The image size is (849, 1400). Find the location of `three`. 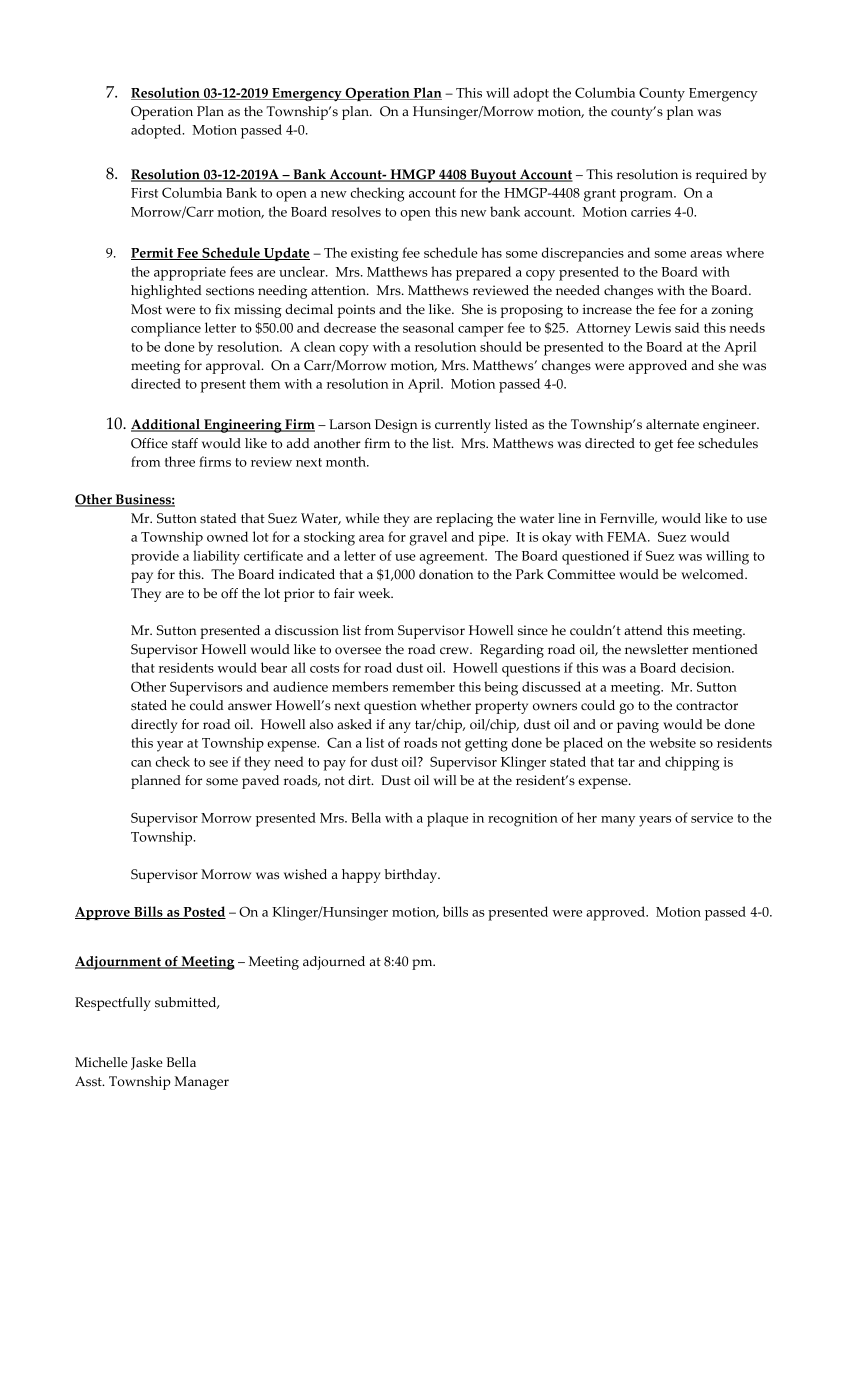

three is located at coordinates (180, 461).
